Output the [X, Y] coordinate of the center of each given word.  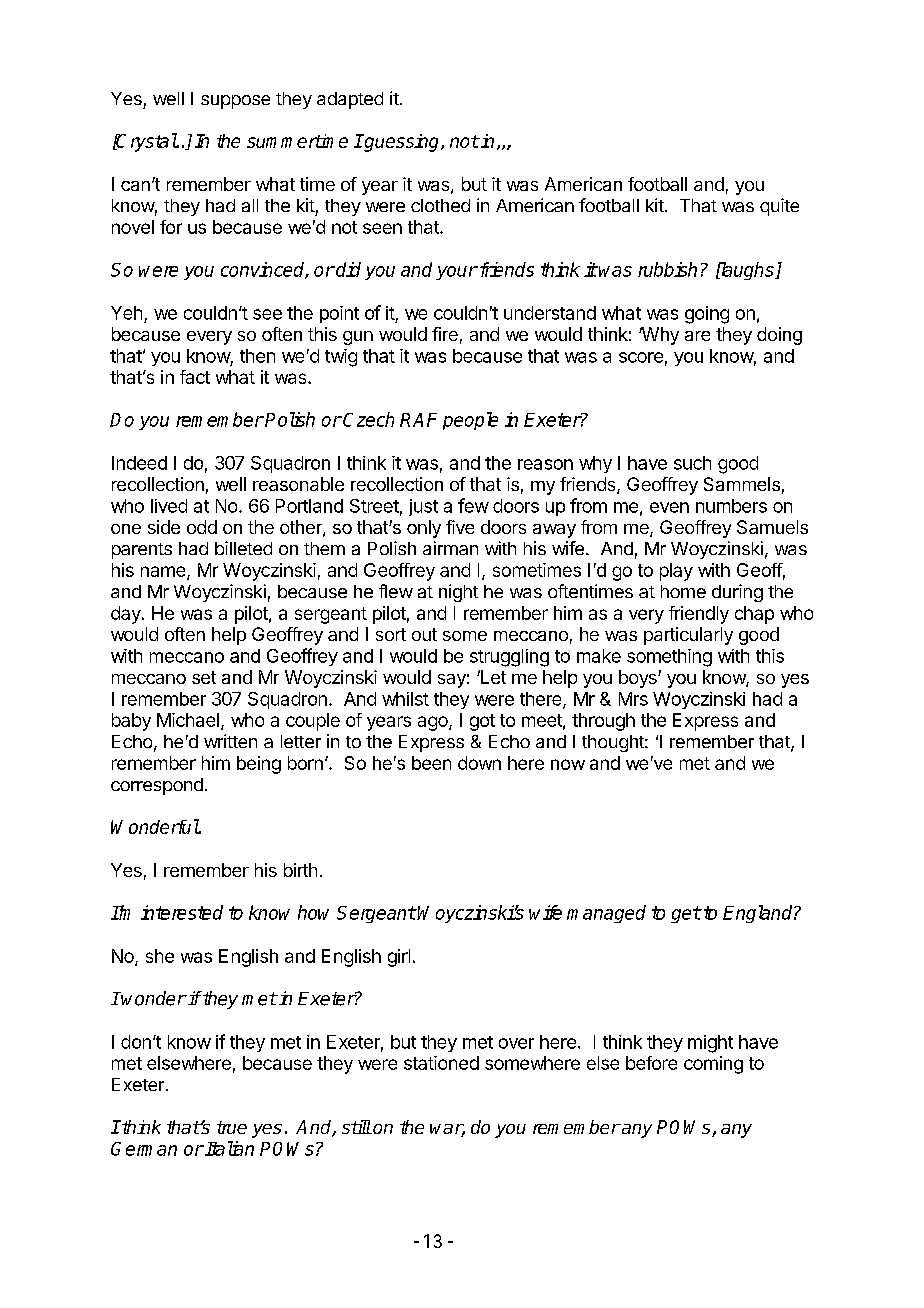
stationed [441, 1063]
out [424, 634]
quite [779, 207]
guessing [402, 143]
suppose [235, 102]
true [232, 1127]
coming [713, 1065]
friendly [699, 615]
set [204, 677]
